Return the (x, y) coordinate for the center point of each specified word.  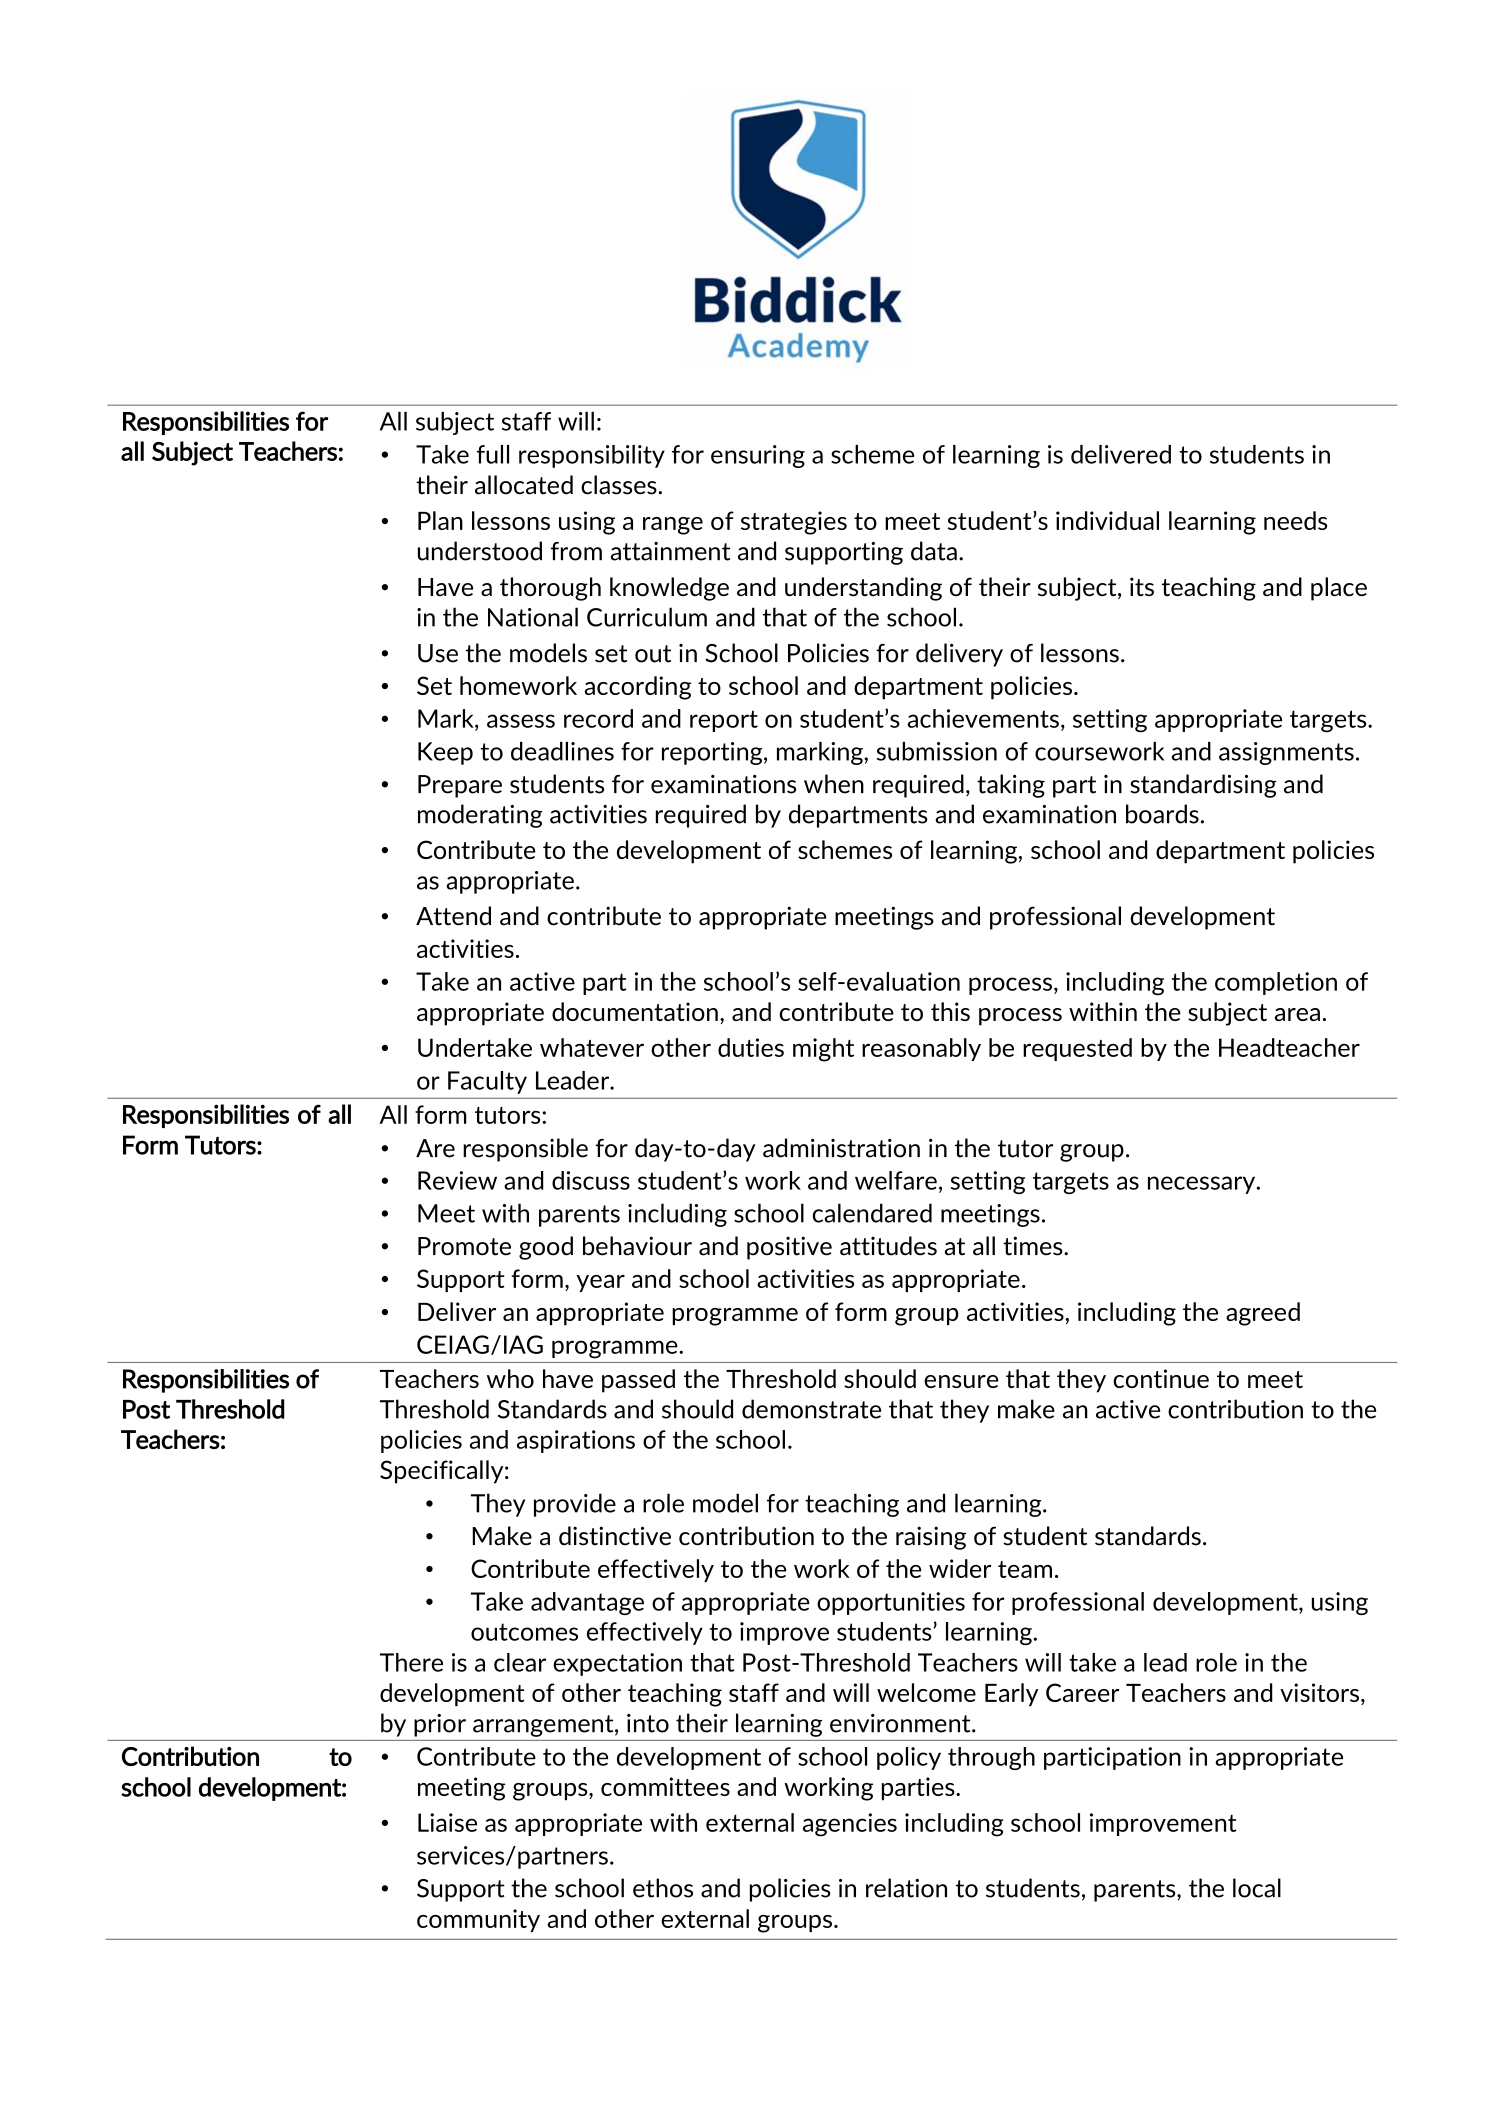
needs (1295, 520)
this (950, 1011)
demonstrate (811, 1409)
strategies (794, 523)
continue (1161, 1378)
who (510, 1378)
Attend (453, 916)
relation (906, 1888)
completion (1276, 983)
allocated (524, 485)
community (478, 1920)
